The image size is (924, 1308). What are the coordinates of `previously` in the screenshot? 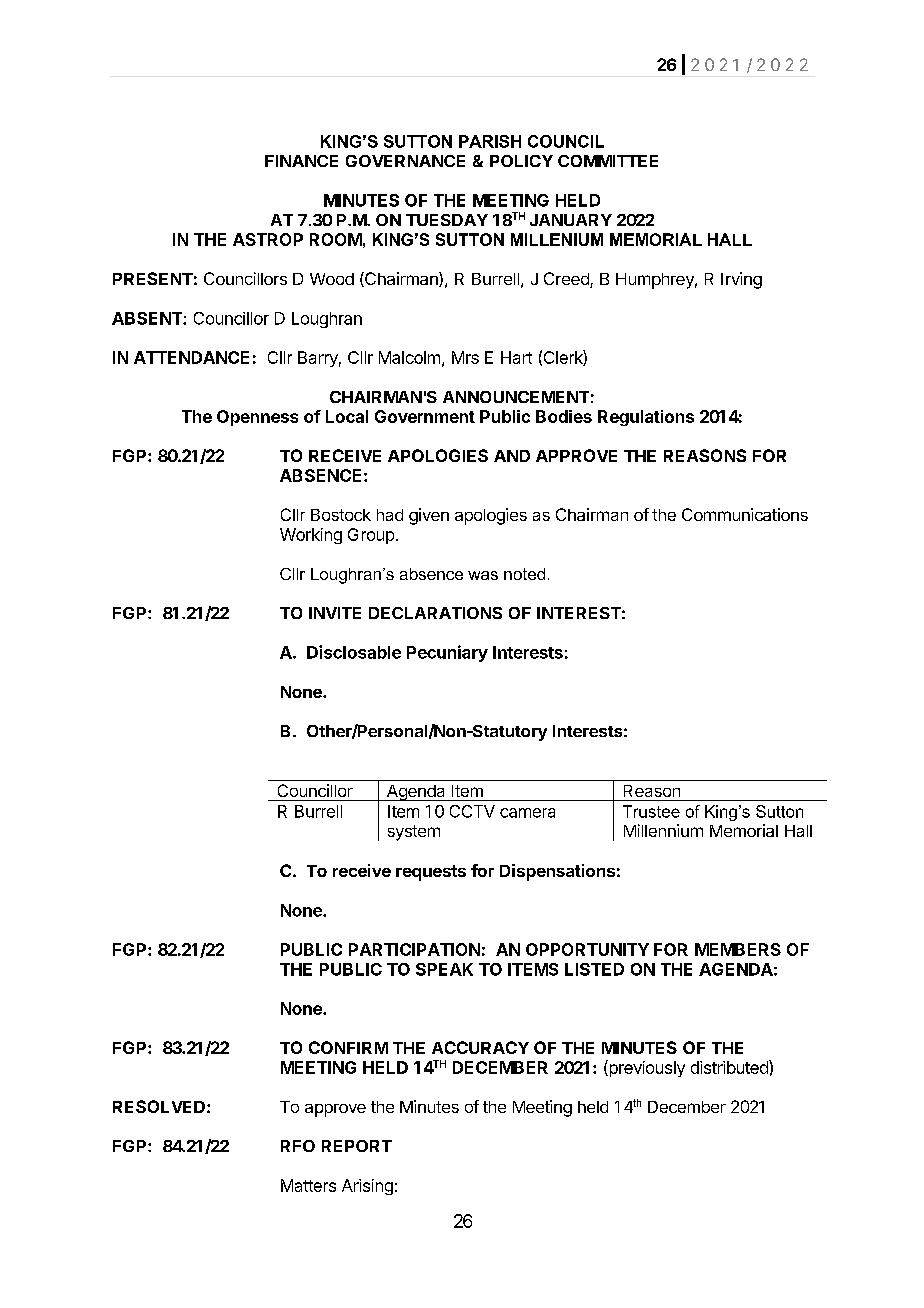 It's located at (646, 1068).
